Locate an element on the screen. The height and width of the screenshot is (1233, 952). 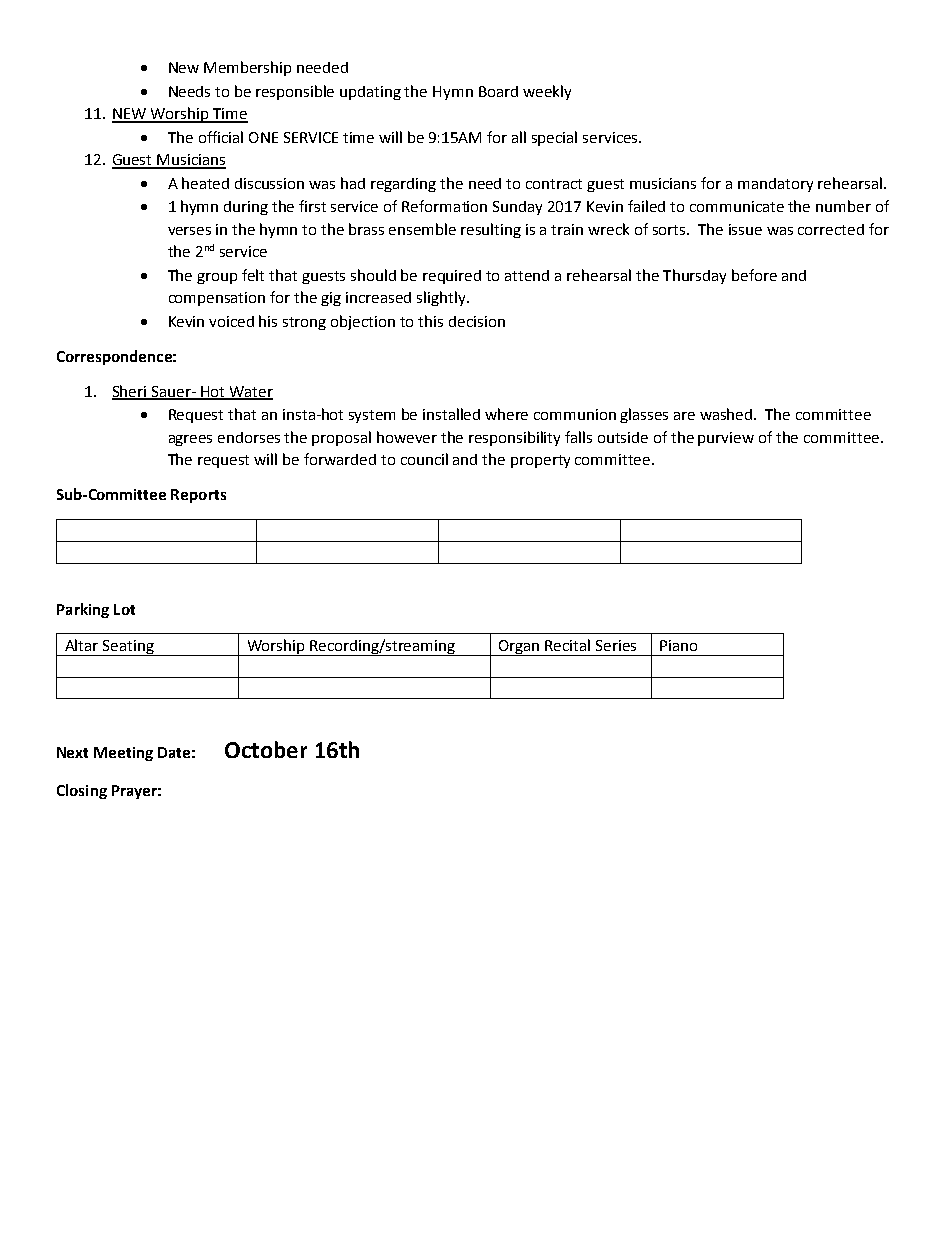
Membership is located at coordinates (247, 68).
